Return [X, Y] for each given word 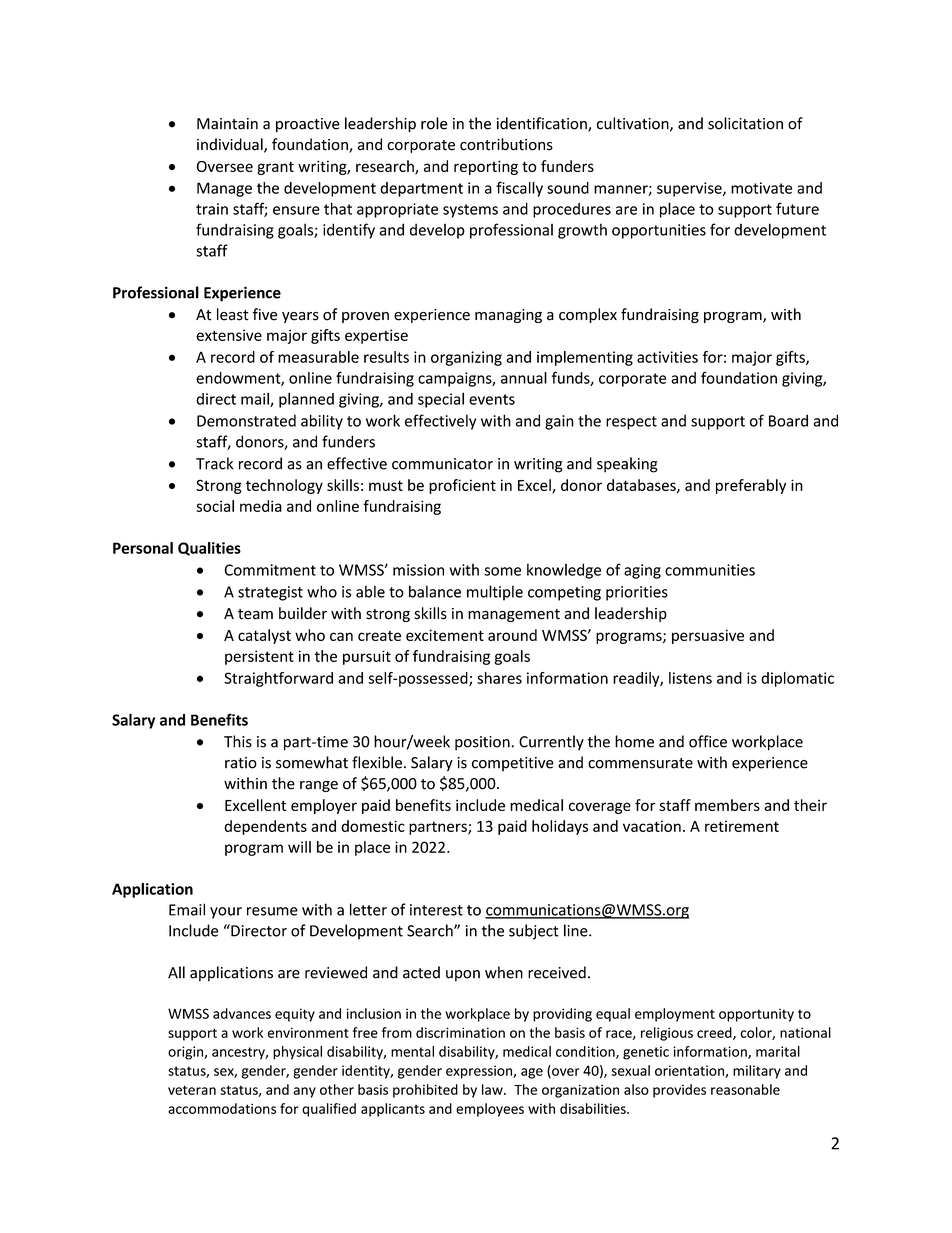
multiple [495, 593]
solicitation [745, 123]
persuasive [708, 636]
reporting [486, 167]
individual [231, 145]
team [255, 614]
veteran [192, 1090]
